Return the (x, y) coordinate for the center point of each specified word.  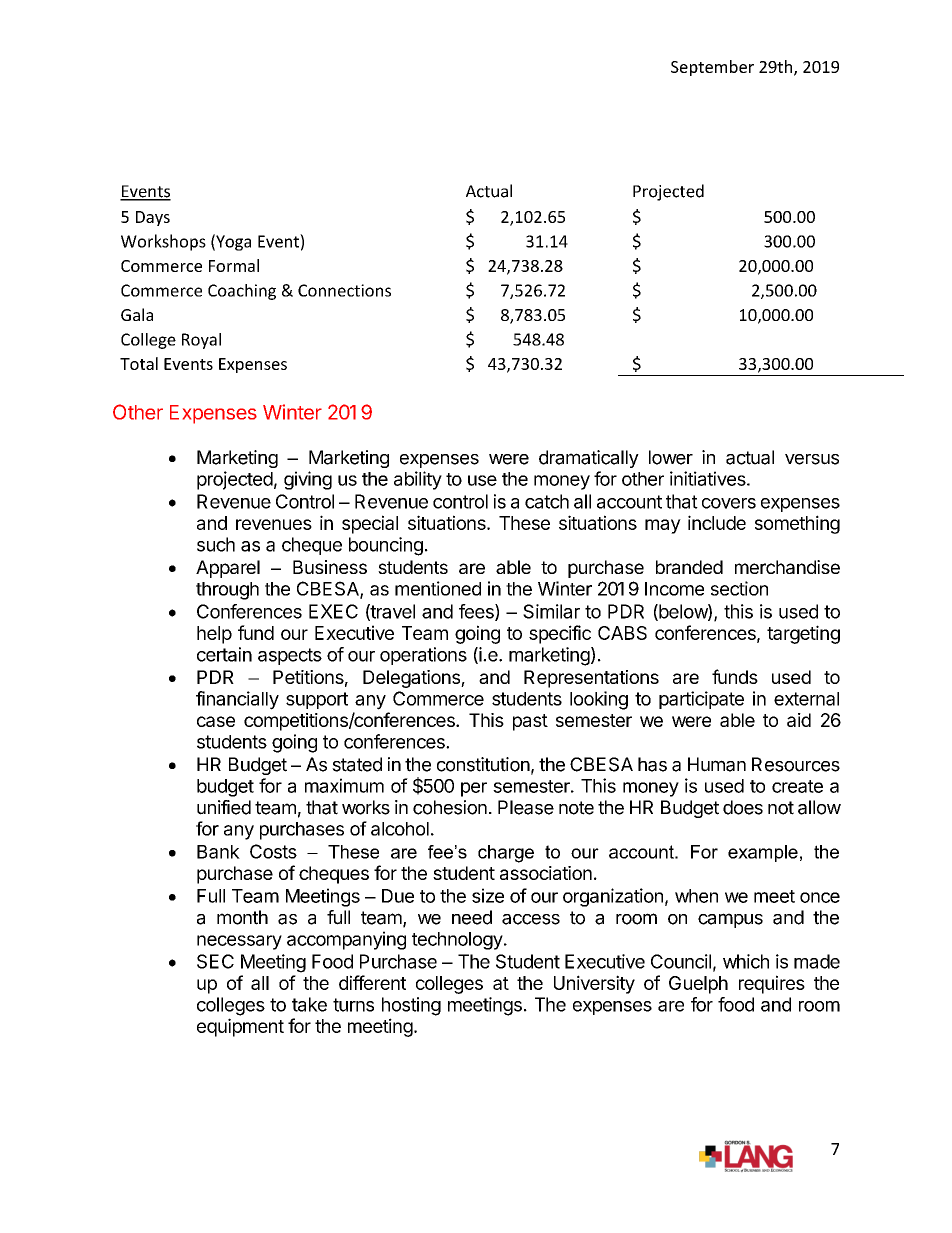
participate (701, 700)
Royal (201, 341)
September (712, 68)
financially (237, 700)
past (530, 722)
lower (671, 457)
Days (153, 218)
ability (418, 480)
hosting (411, 1006)
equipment (240, 1027)
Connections (344, 290)
